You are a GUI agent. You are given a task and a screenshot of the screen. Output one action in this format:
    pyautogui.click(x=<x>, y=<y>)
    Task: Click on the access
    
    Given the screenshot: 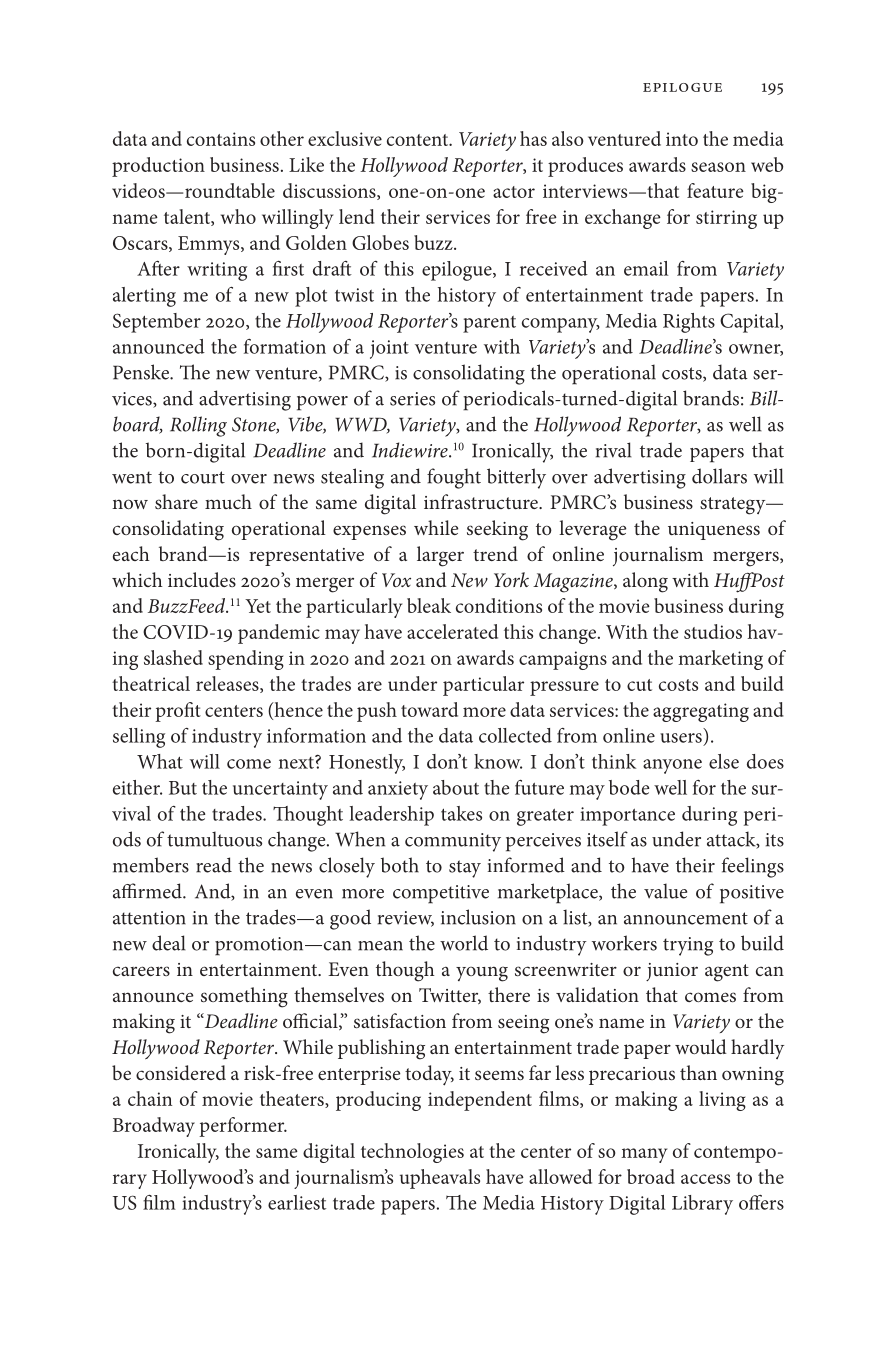 What is the action you would take?
    pyautogui.click(x=705, y=1179)
